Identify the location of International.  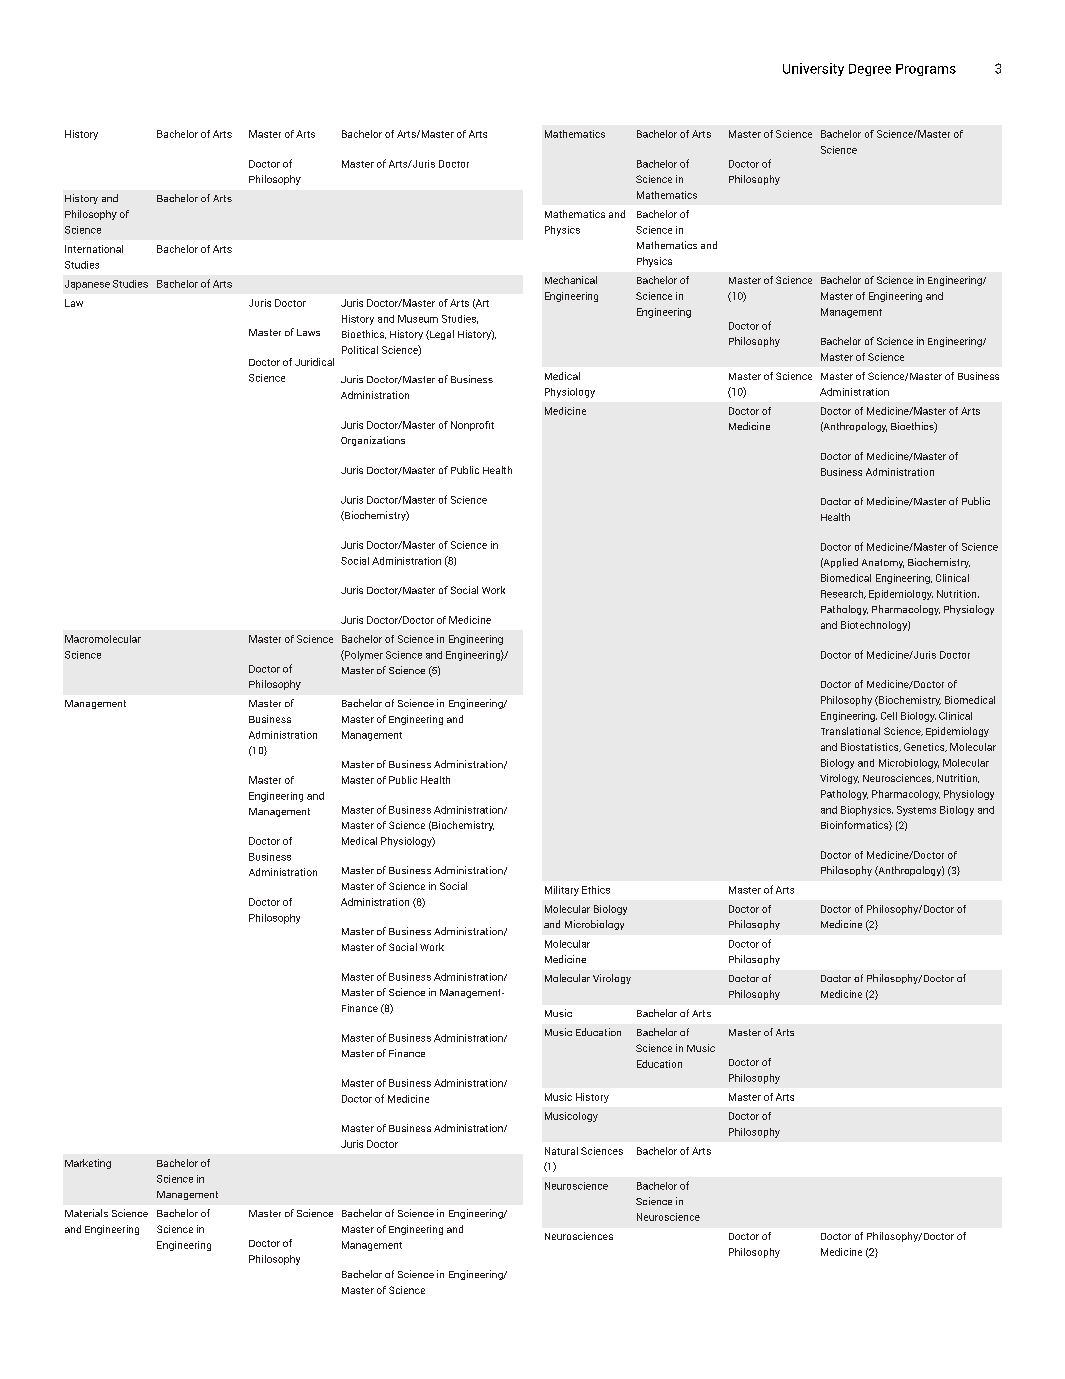
(94, 249).
